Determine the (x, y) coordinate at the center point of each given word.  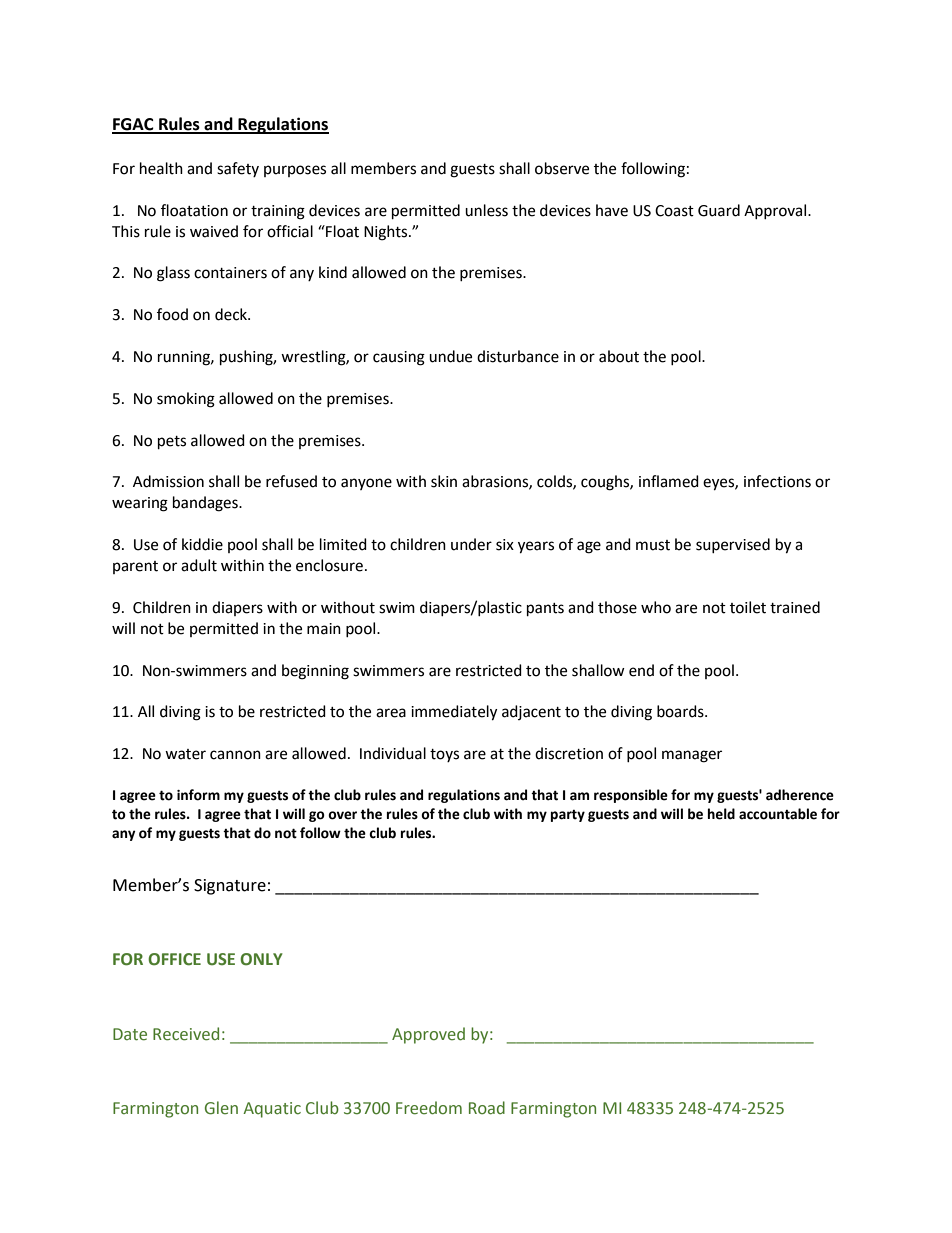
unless (486, 210)
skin (444, 481)
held (721, 814)
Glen (221, 1108)
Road (487, 1108)
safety (238, 169)
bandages (206, 504)
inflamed (669, 481)
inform (198, 795)
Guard (719, 210)
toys (444, 755)
